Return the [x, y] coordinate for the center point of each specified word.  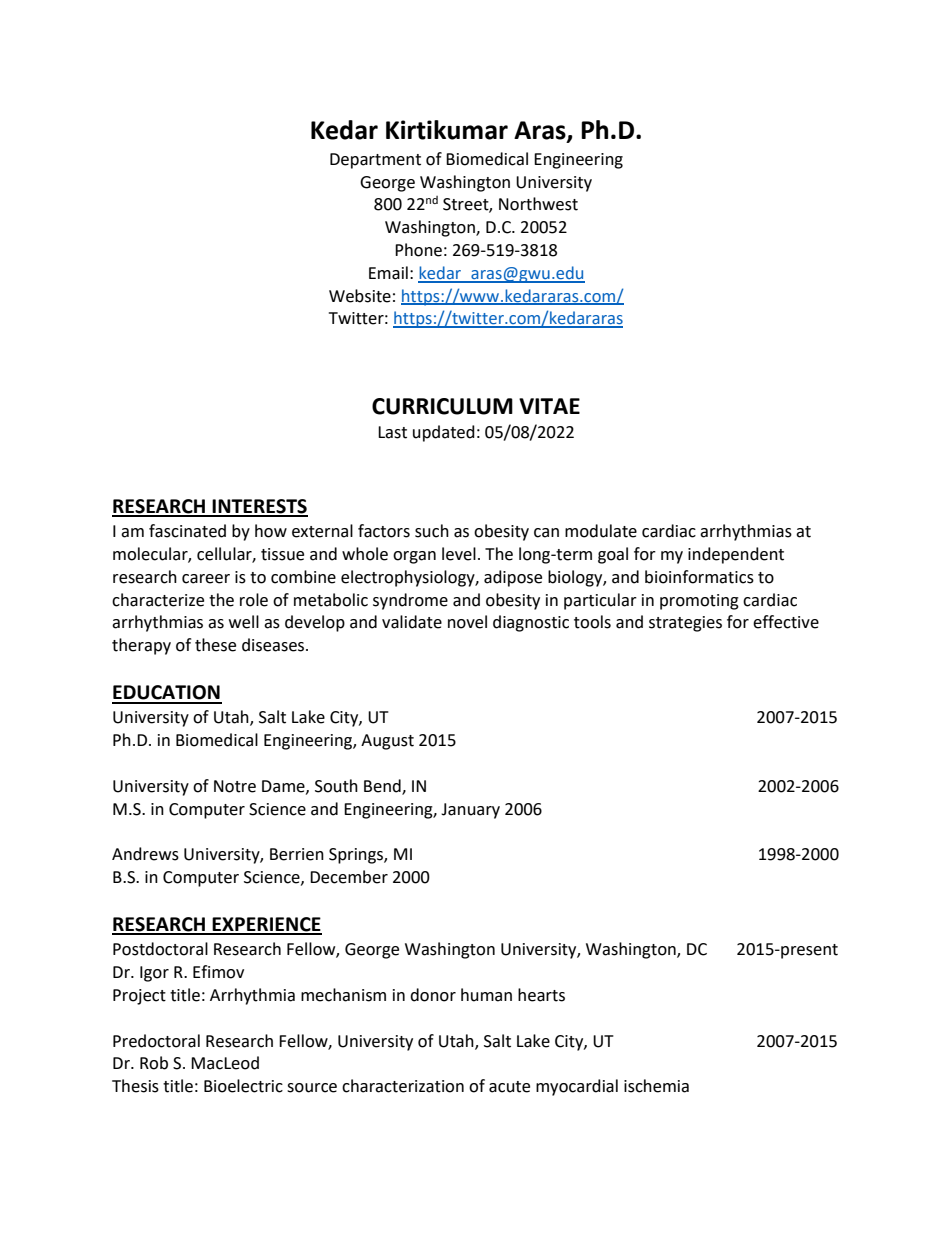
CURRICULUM [442, 406]
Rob [154, 1063]
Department [375, 161]
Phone [418, 250]
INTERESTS [259, 507]
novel [467, 622]
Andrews [145, 854]
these [215, 645]
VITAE [549, 406]
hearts [541, 995]
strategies [685, 624]
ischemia [656, 1086]
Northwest [538, 204]
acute [509, 1087]
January [470, 811]
